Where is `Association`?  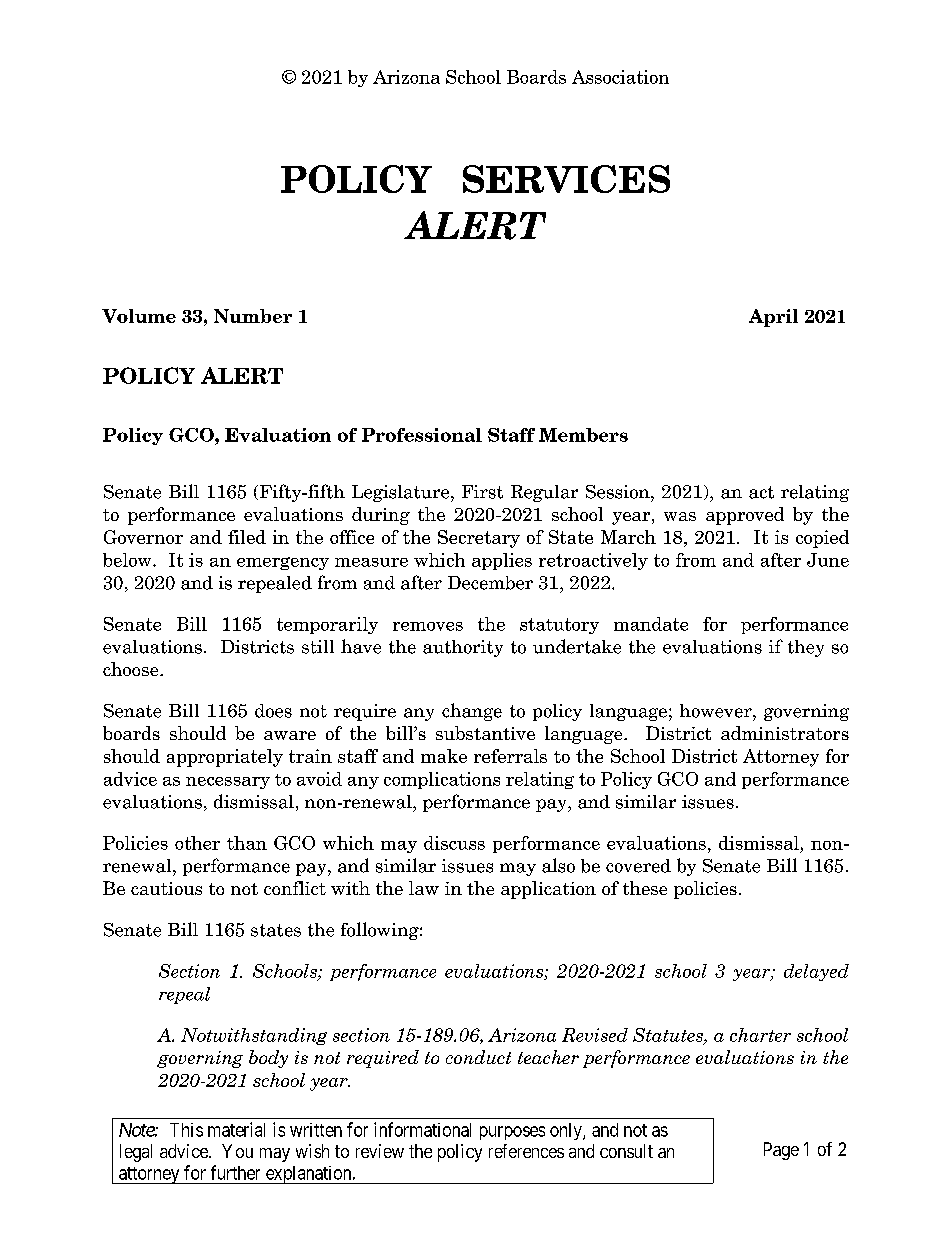
Association is located at coordinates (620, 77).
